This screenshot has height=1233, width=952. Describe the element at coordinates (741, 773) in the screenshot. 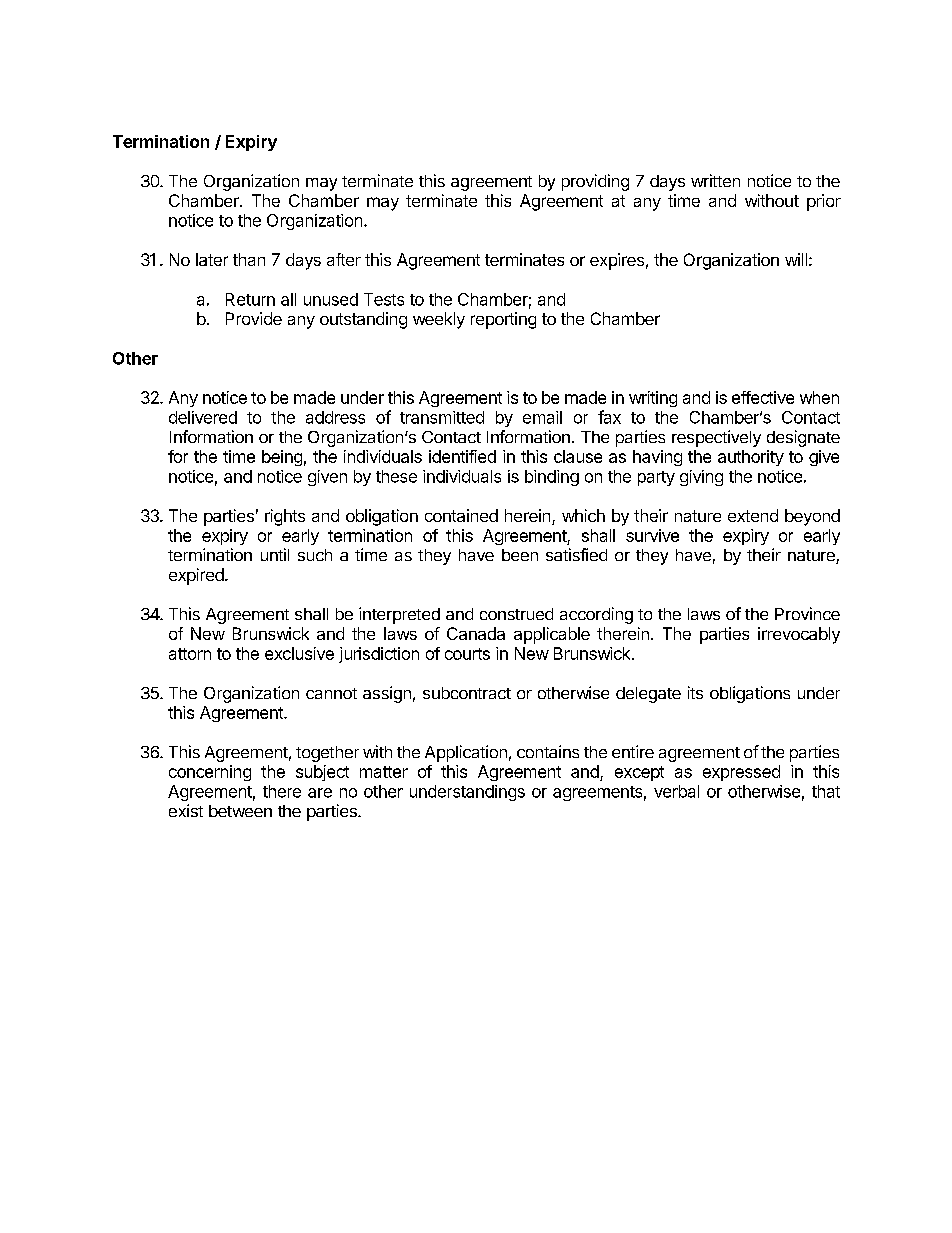

I see `expressed` at that location.
